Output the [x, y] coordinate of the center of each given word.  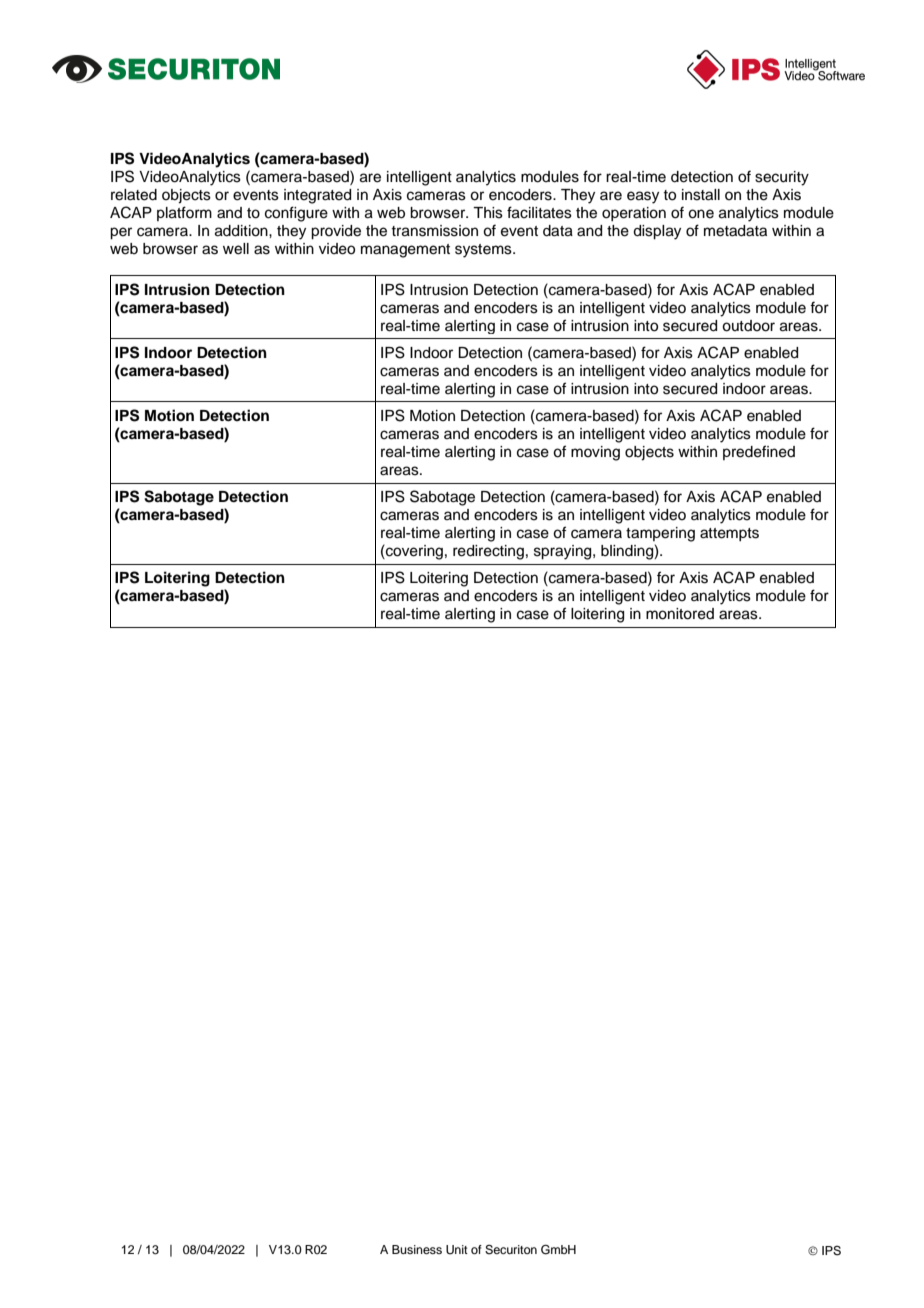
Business [417, 1249]
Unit [457, 1250]
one [701, 214]
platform [184, 213]
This [488, 213]
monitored [680, 614]
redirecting [488, 552]
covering [413, 552]
